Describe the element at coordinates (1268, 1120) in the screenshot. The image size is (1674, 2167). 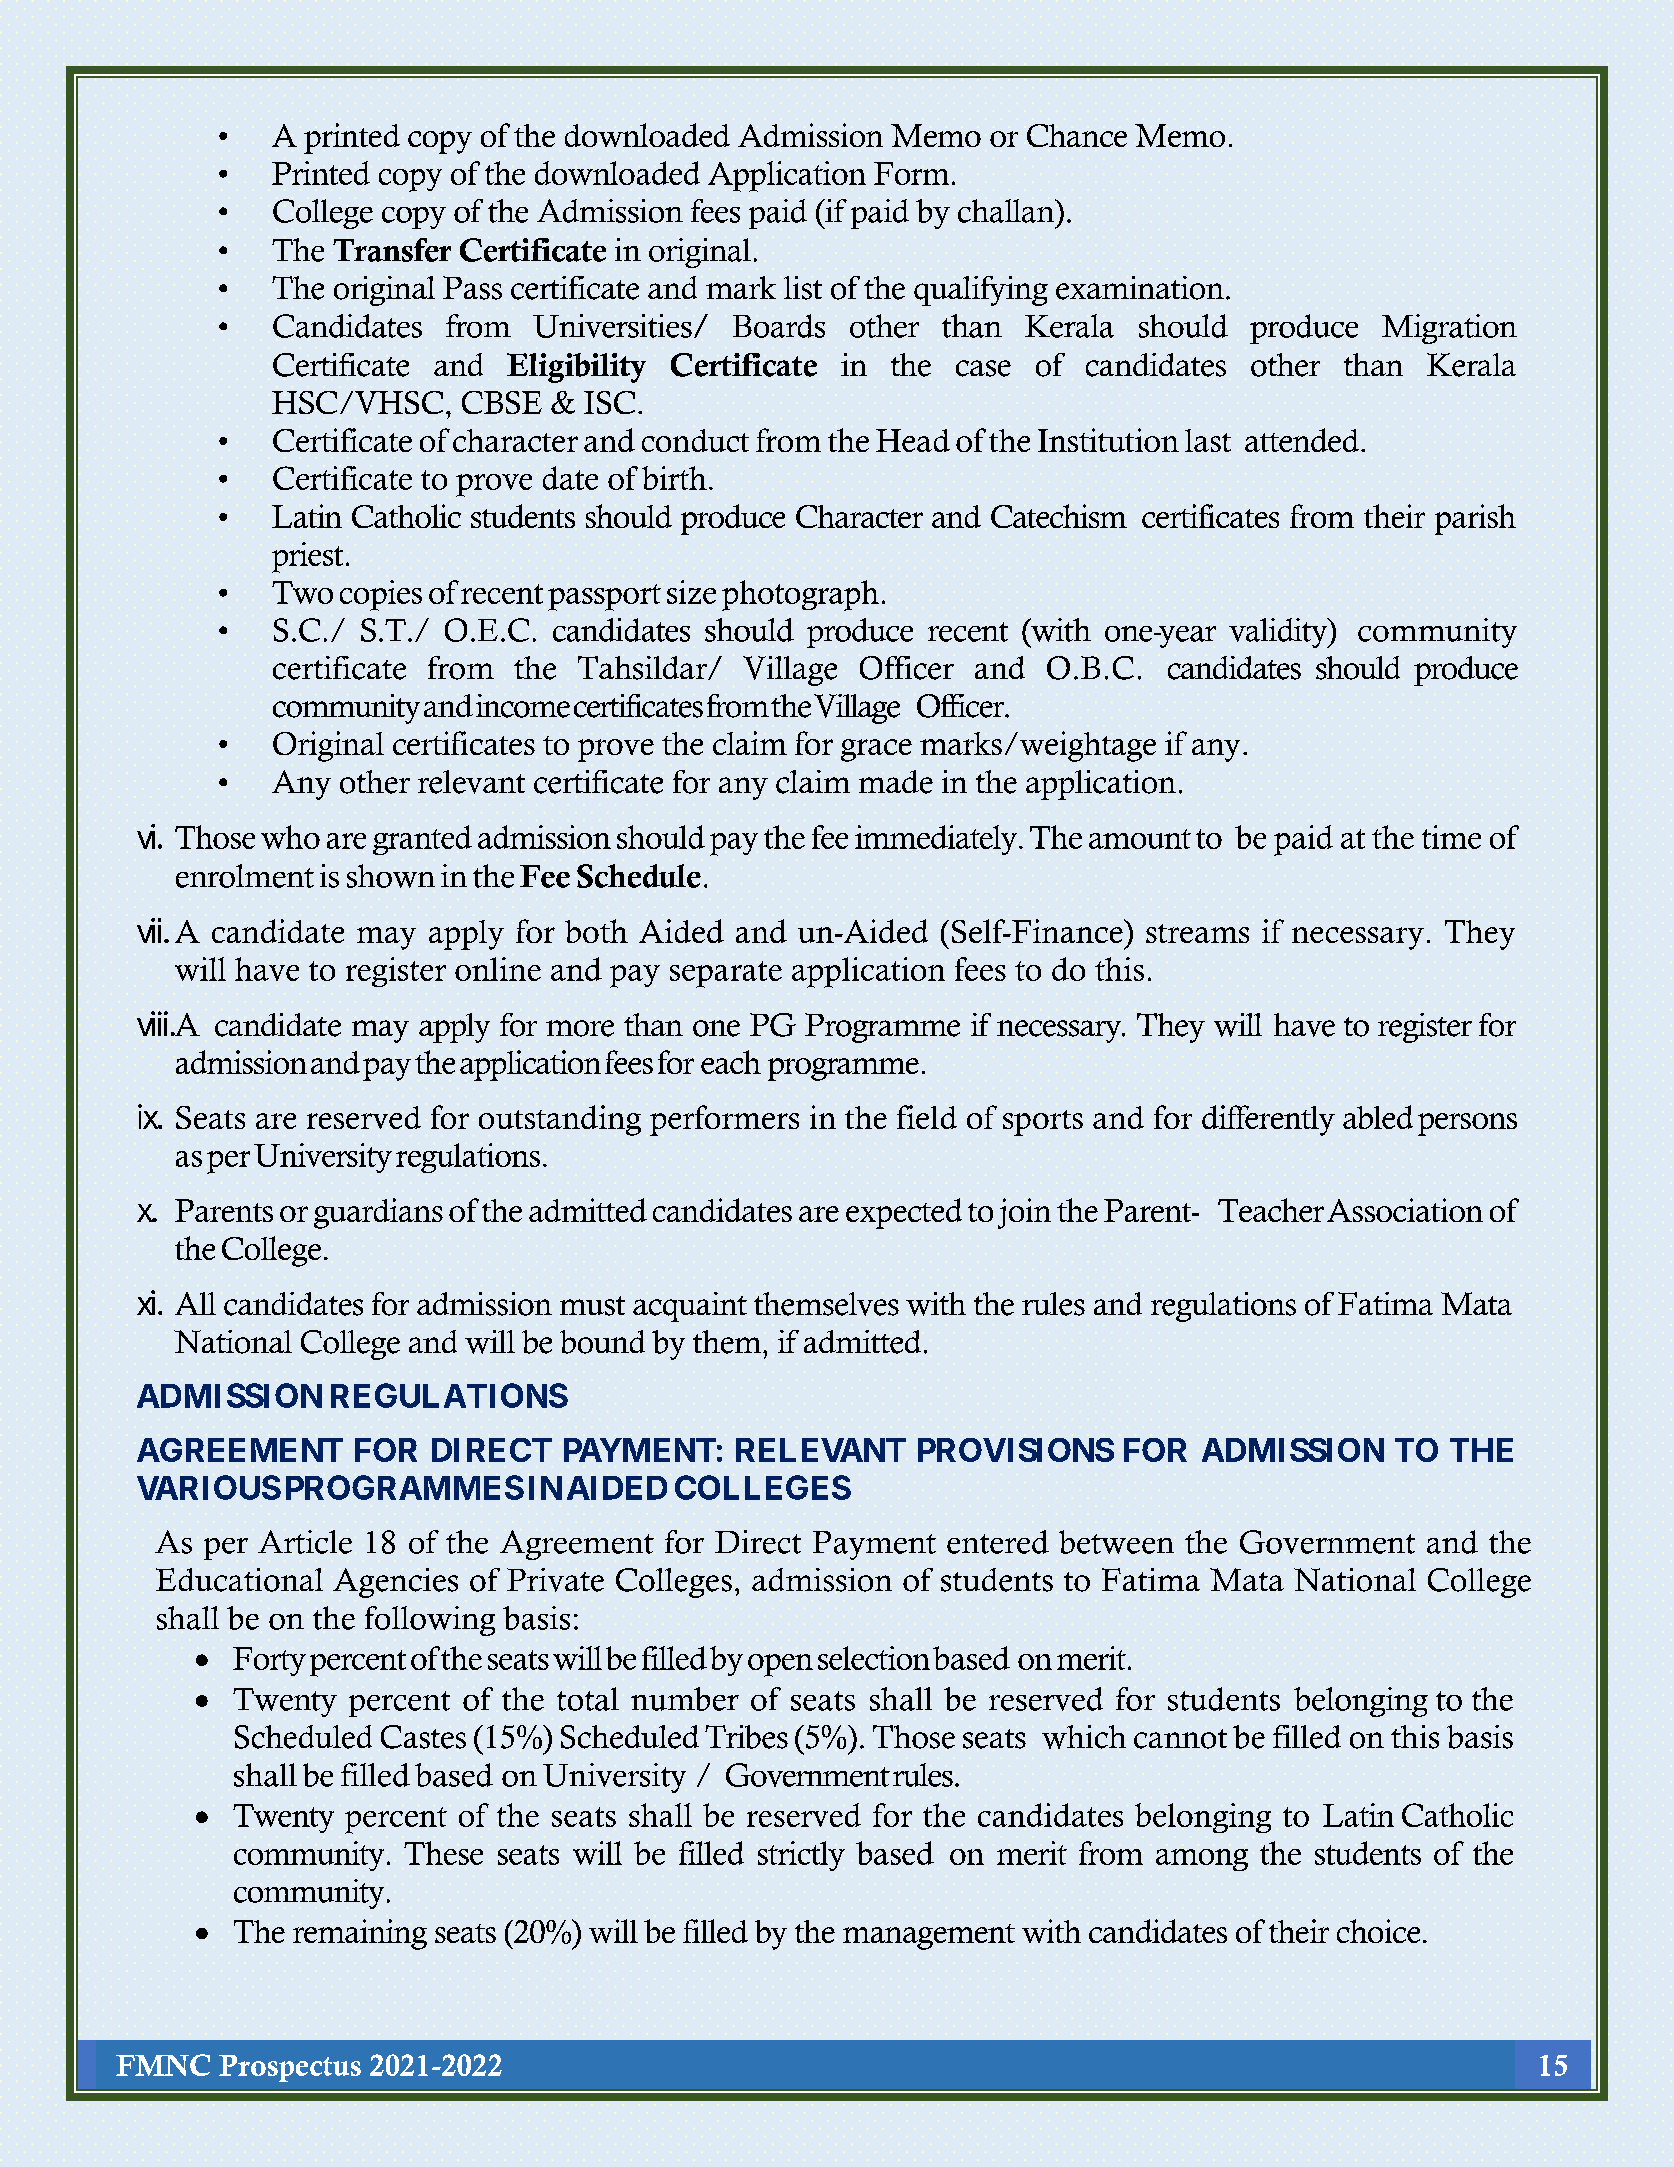
I see `differently` at that location.
